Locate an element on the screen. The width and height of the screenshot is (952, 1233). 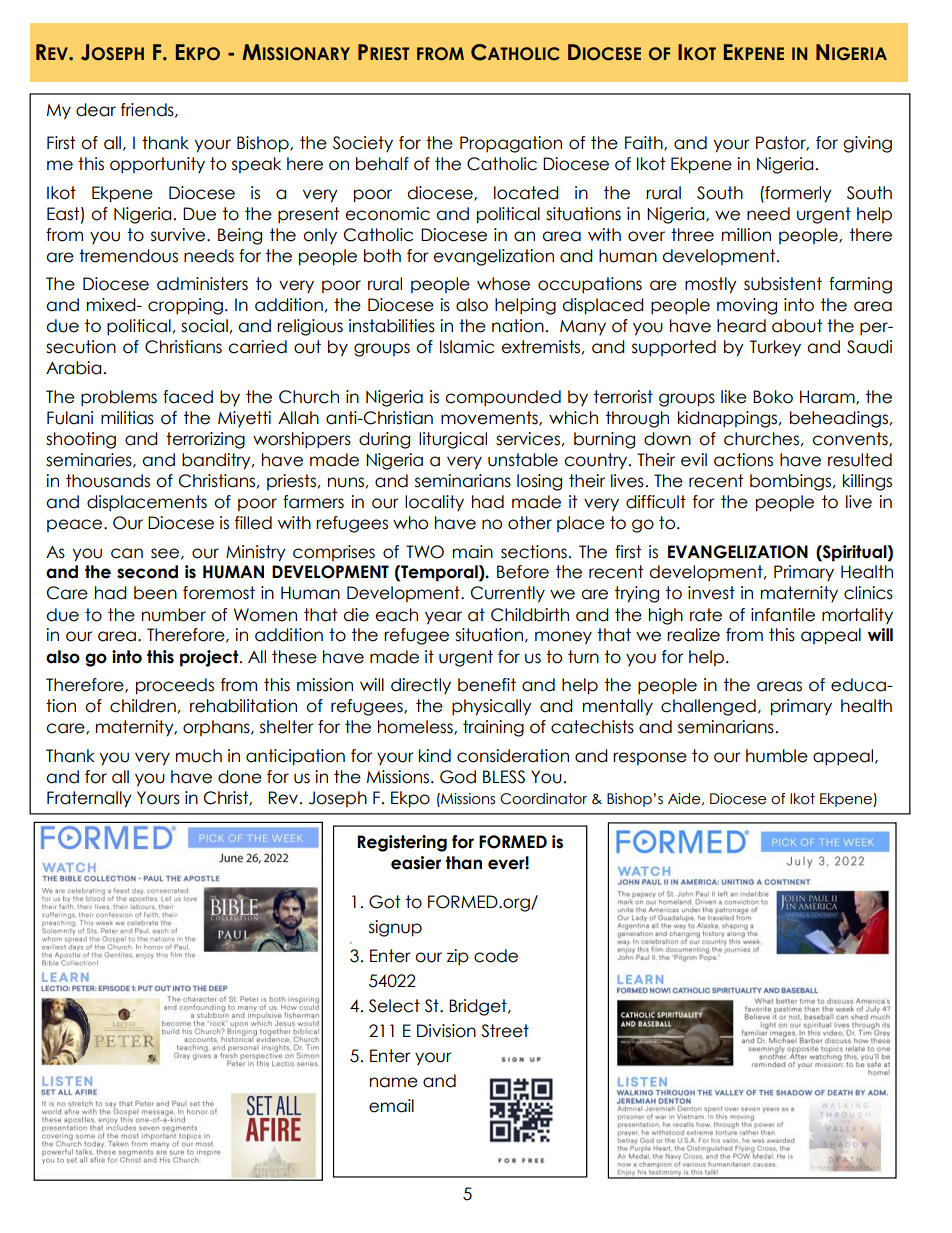
number is located at coordinates (174, 615).
